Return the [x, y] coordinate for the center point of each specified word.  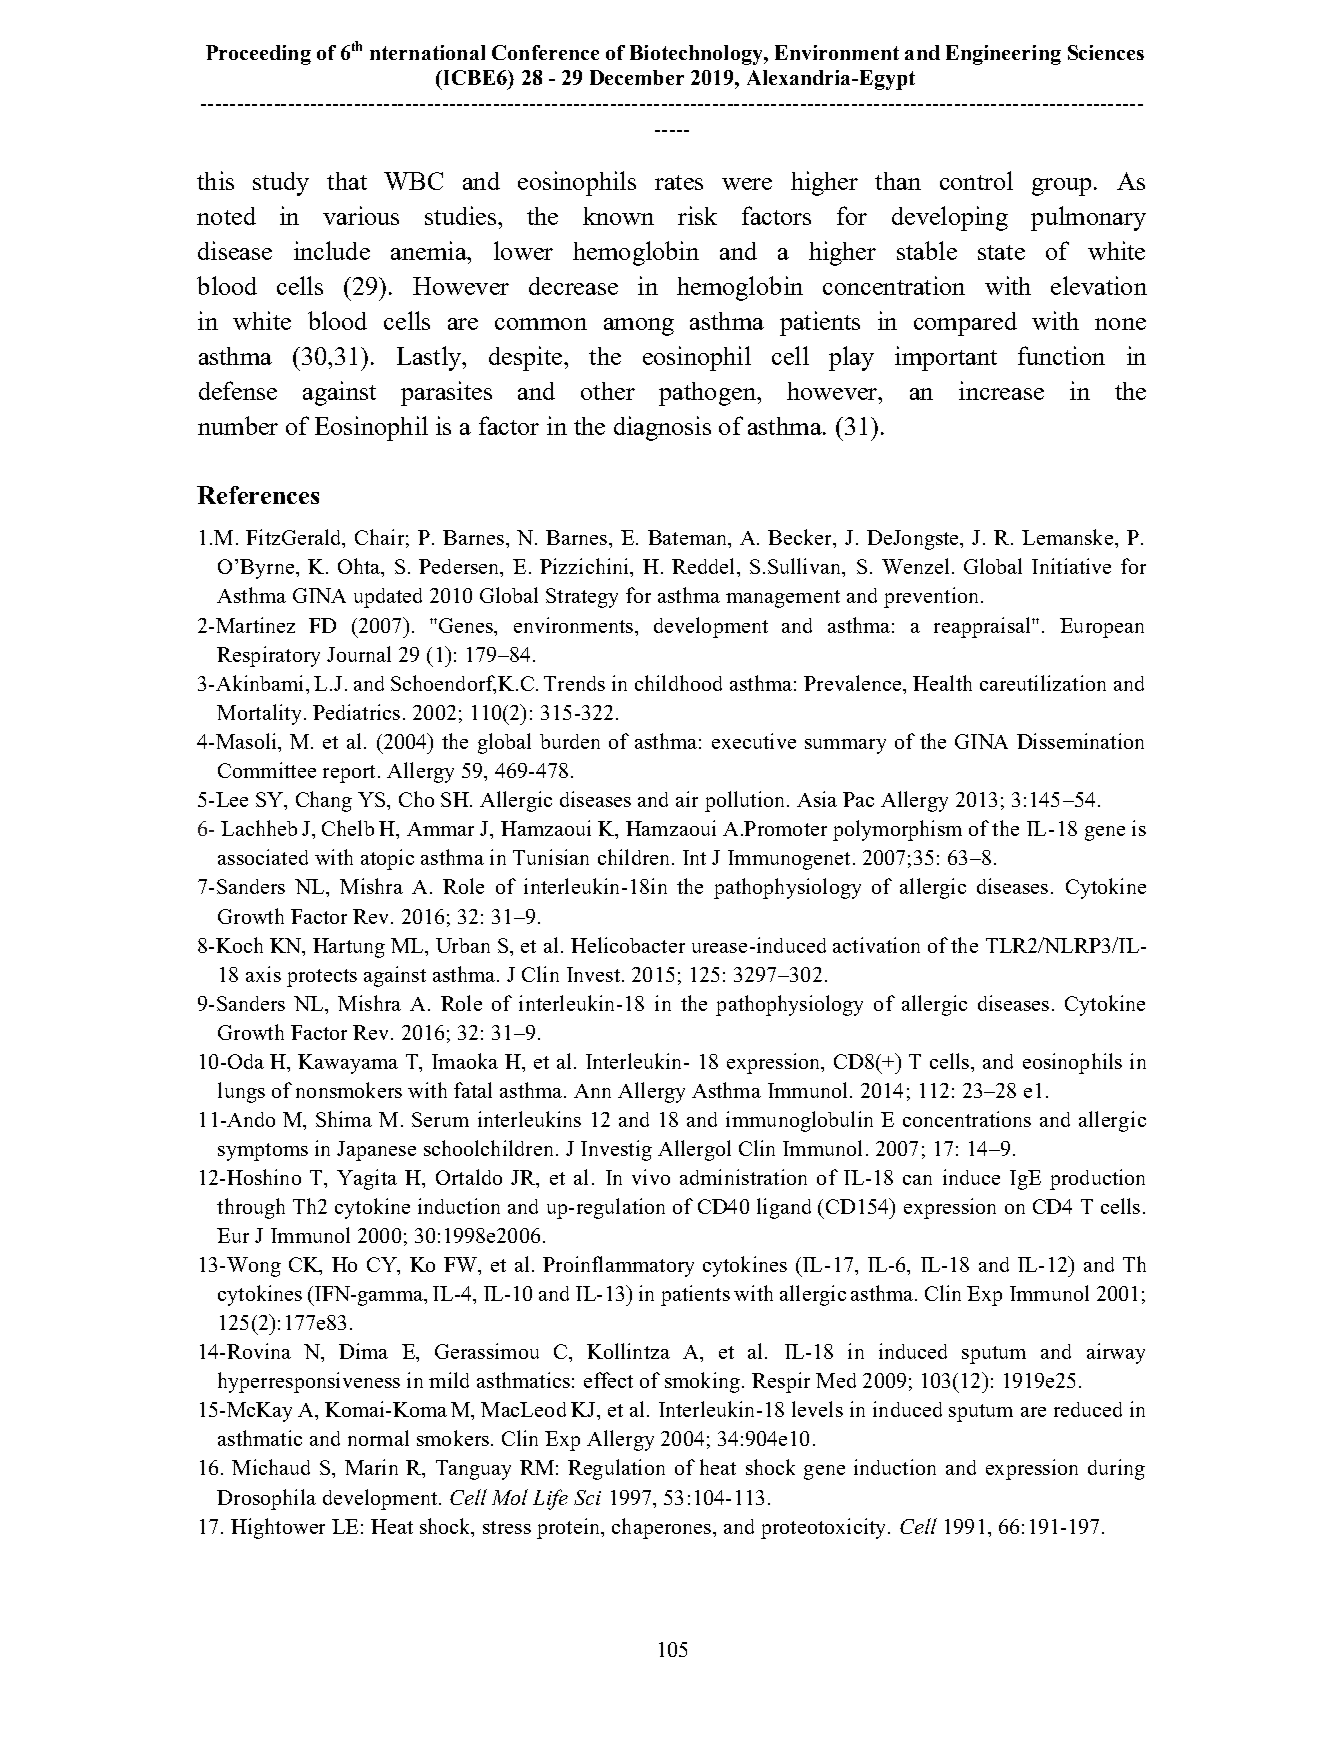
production [1097, 1179]
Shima [344, 1119]
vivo [651, 1177]
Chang [324, 801]
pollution [746, 801]
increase [1001, 390]
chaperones [661, 1528]
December [637, 77]
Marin [371, 1467]
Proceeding [258, 55]
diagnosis [662, 428]
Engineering [1003, 55]
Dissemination [1080, 741]
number [238, 425]
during [1116, 1469]
